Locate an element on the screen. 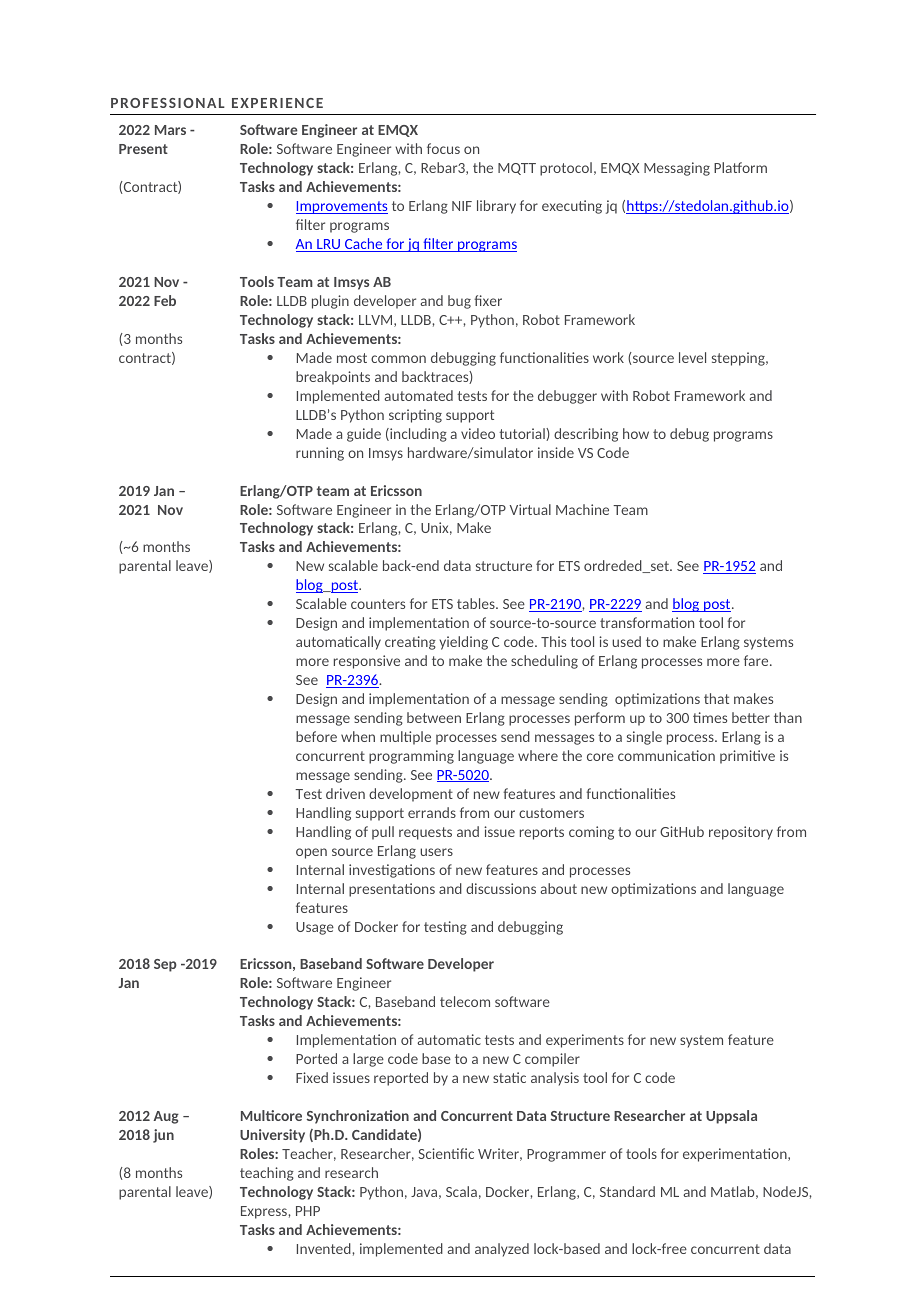  repository is located at coordinates (741, 833).
